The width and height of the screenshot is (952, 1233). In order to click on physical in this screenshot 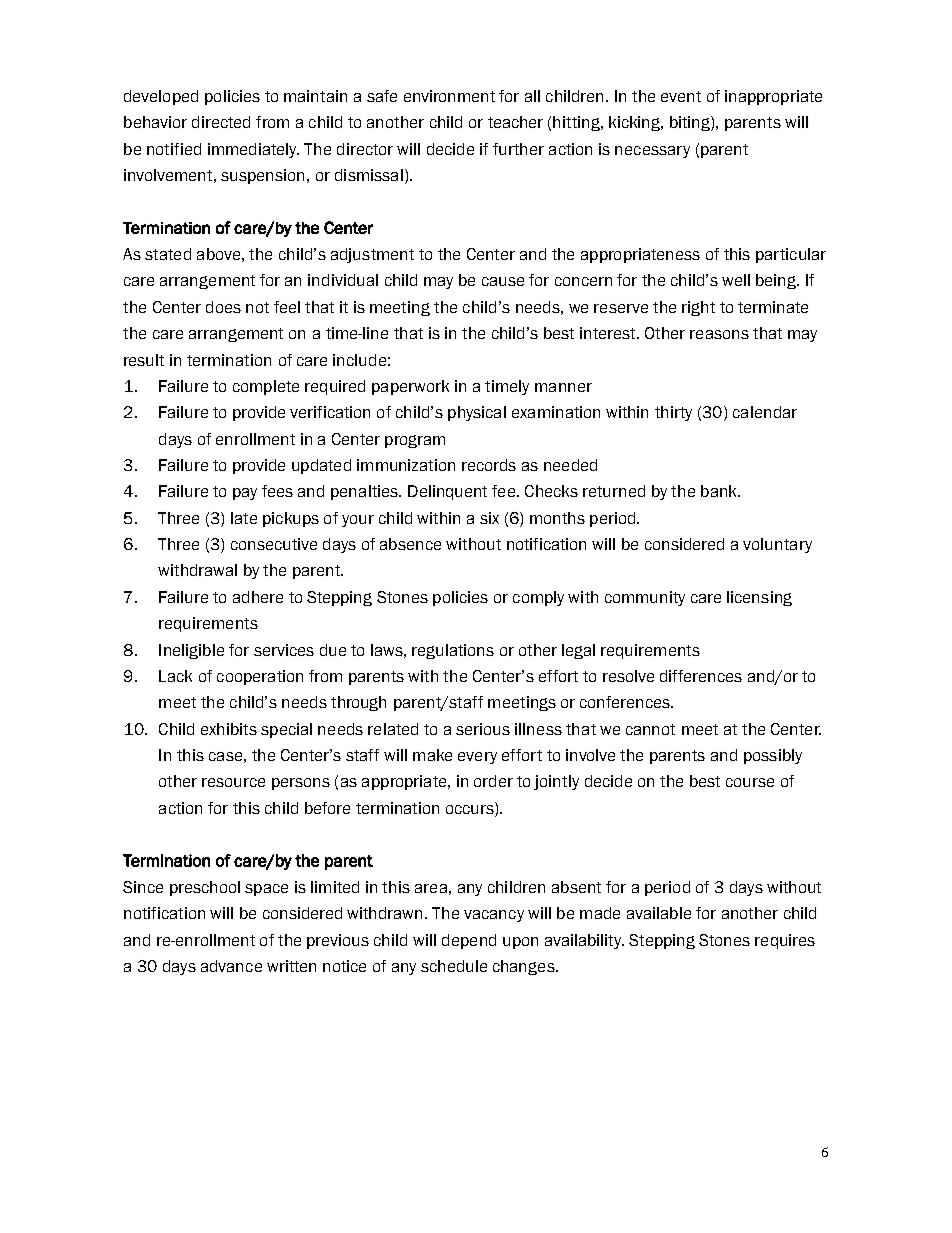, I will do `click(477, 413)`.
